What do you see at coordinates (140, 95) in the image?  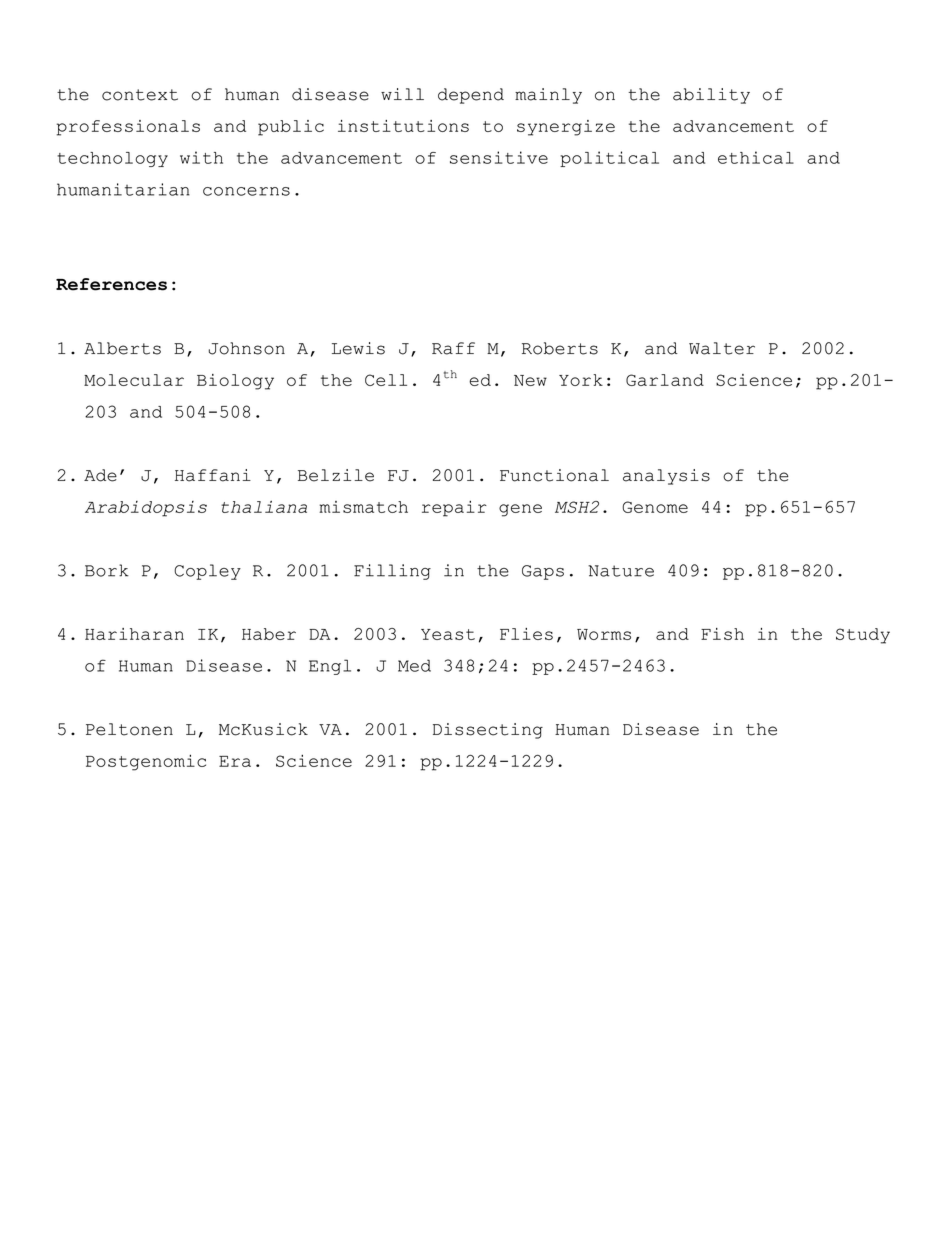 I see `context` at bounding box center [140, 95].
